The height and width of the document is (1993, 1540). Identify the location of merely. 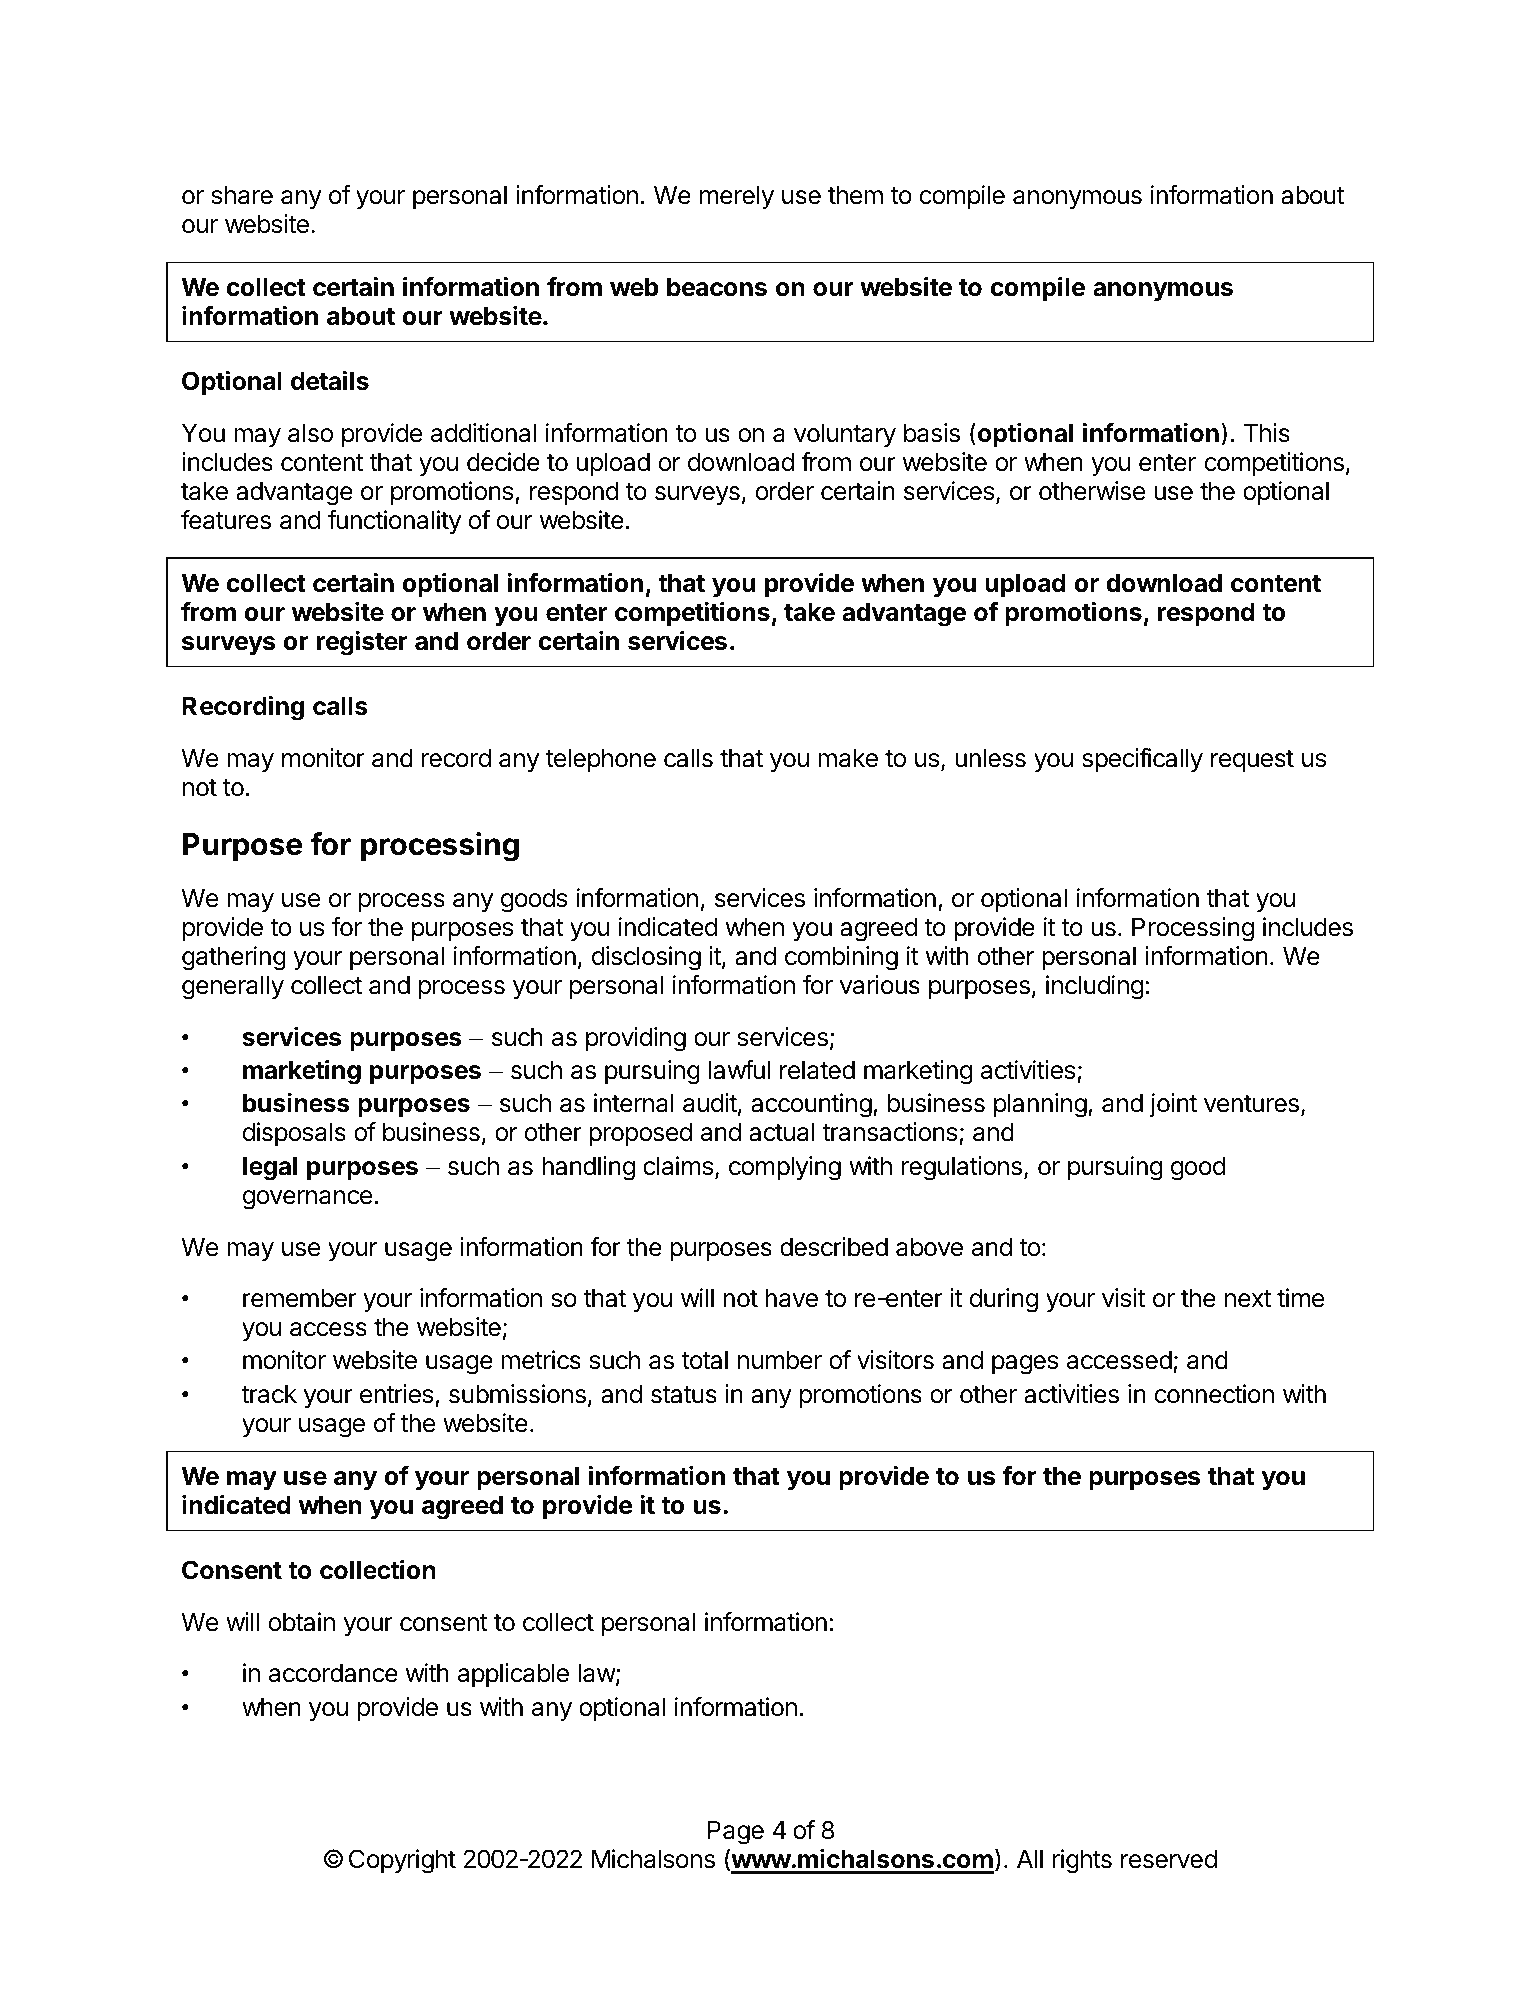
(737, 197).
